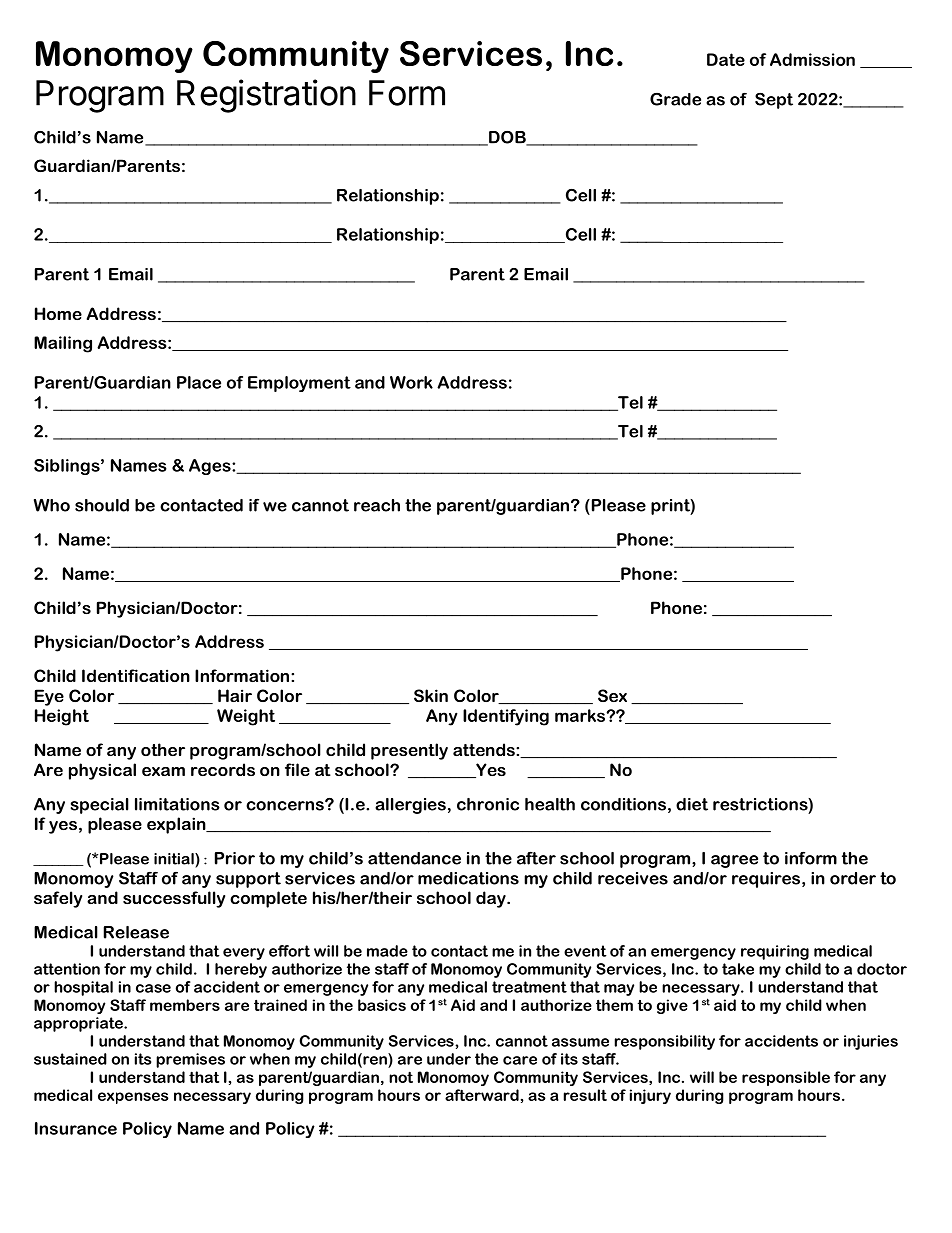 The height and width of the screenshot is (1233, 952). Describe the element at coordinates (675, 99) in the screenshot. I see `Grade` at that location.
